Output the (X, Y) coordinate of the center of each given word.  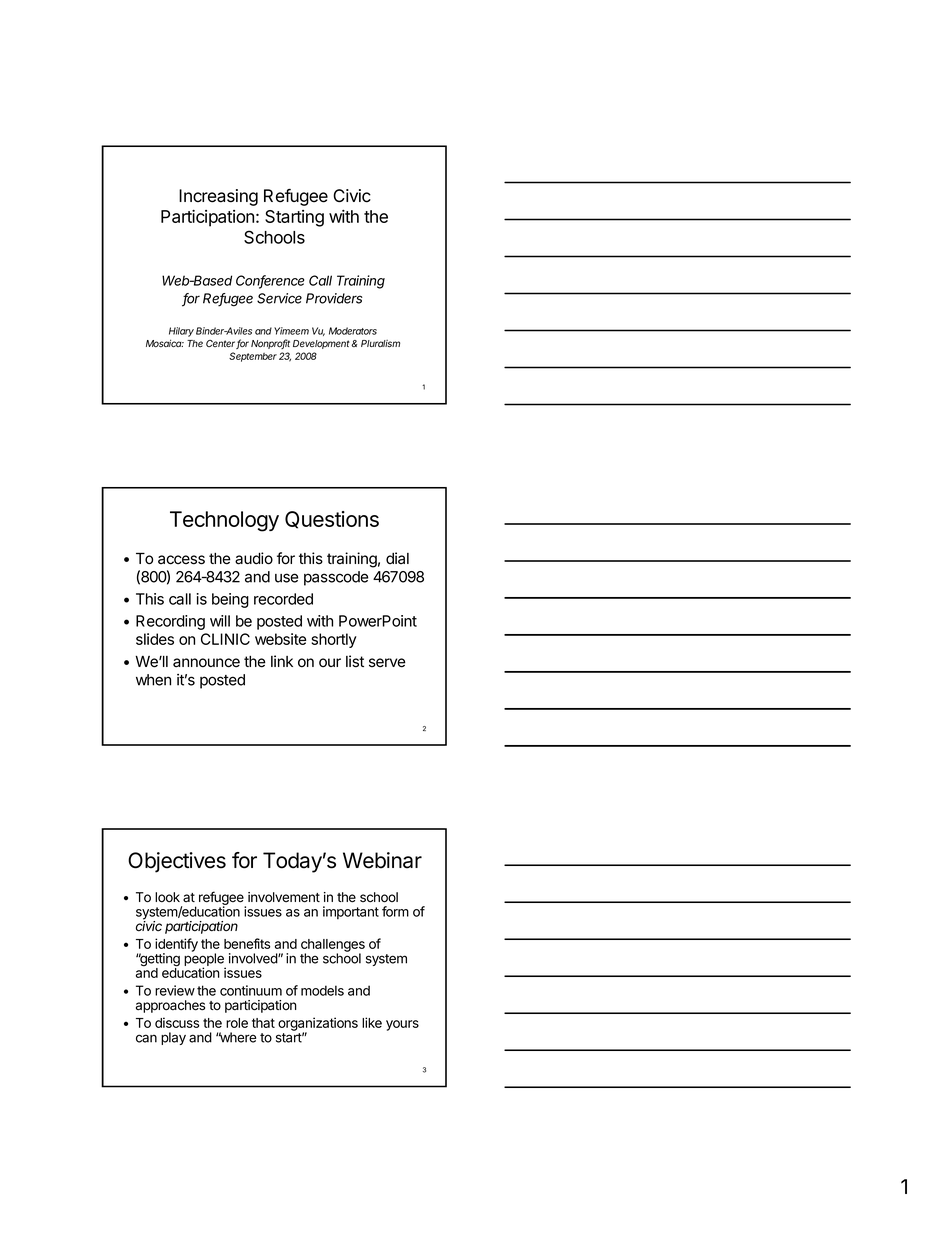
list (355, 661)
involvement (284, 897)
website (280, 639)
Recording (170, 622)
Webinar (382, 860)
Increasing (218, 197)
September (253, 357)
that (263, 1023)
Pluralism (380, 343)
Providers (334, 298)
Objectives (177, 862)
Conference (270, 281)
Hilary (181, 332)
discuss (177, 1022)
